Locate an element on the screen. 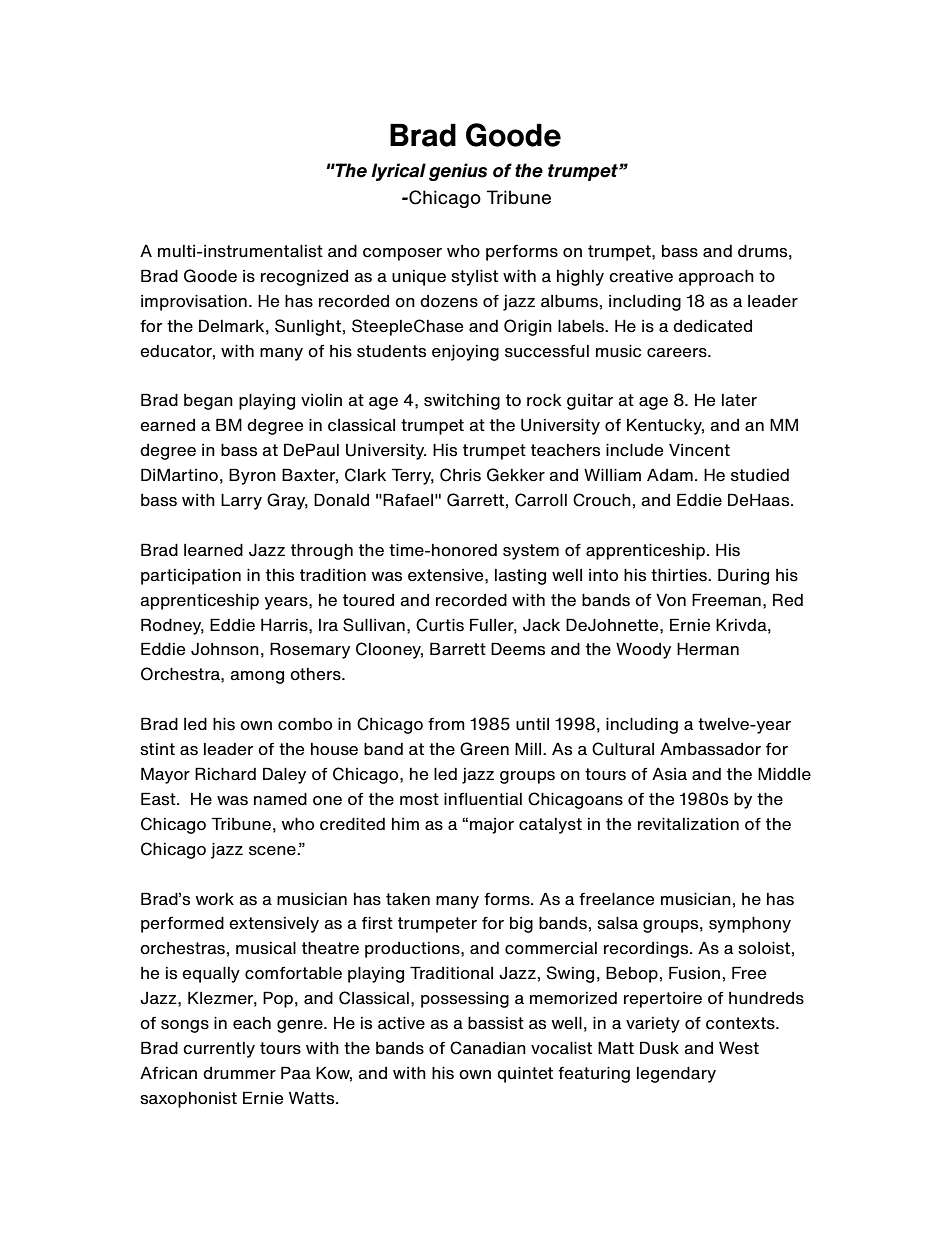 The height and width of the screenshot is (1233, 952). Richard is located at coordinates (225, 774).
